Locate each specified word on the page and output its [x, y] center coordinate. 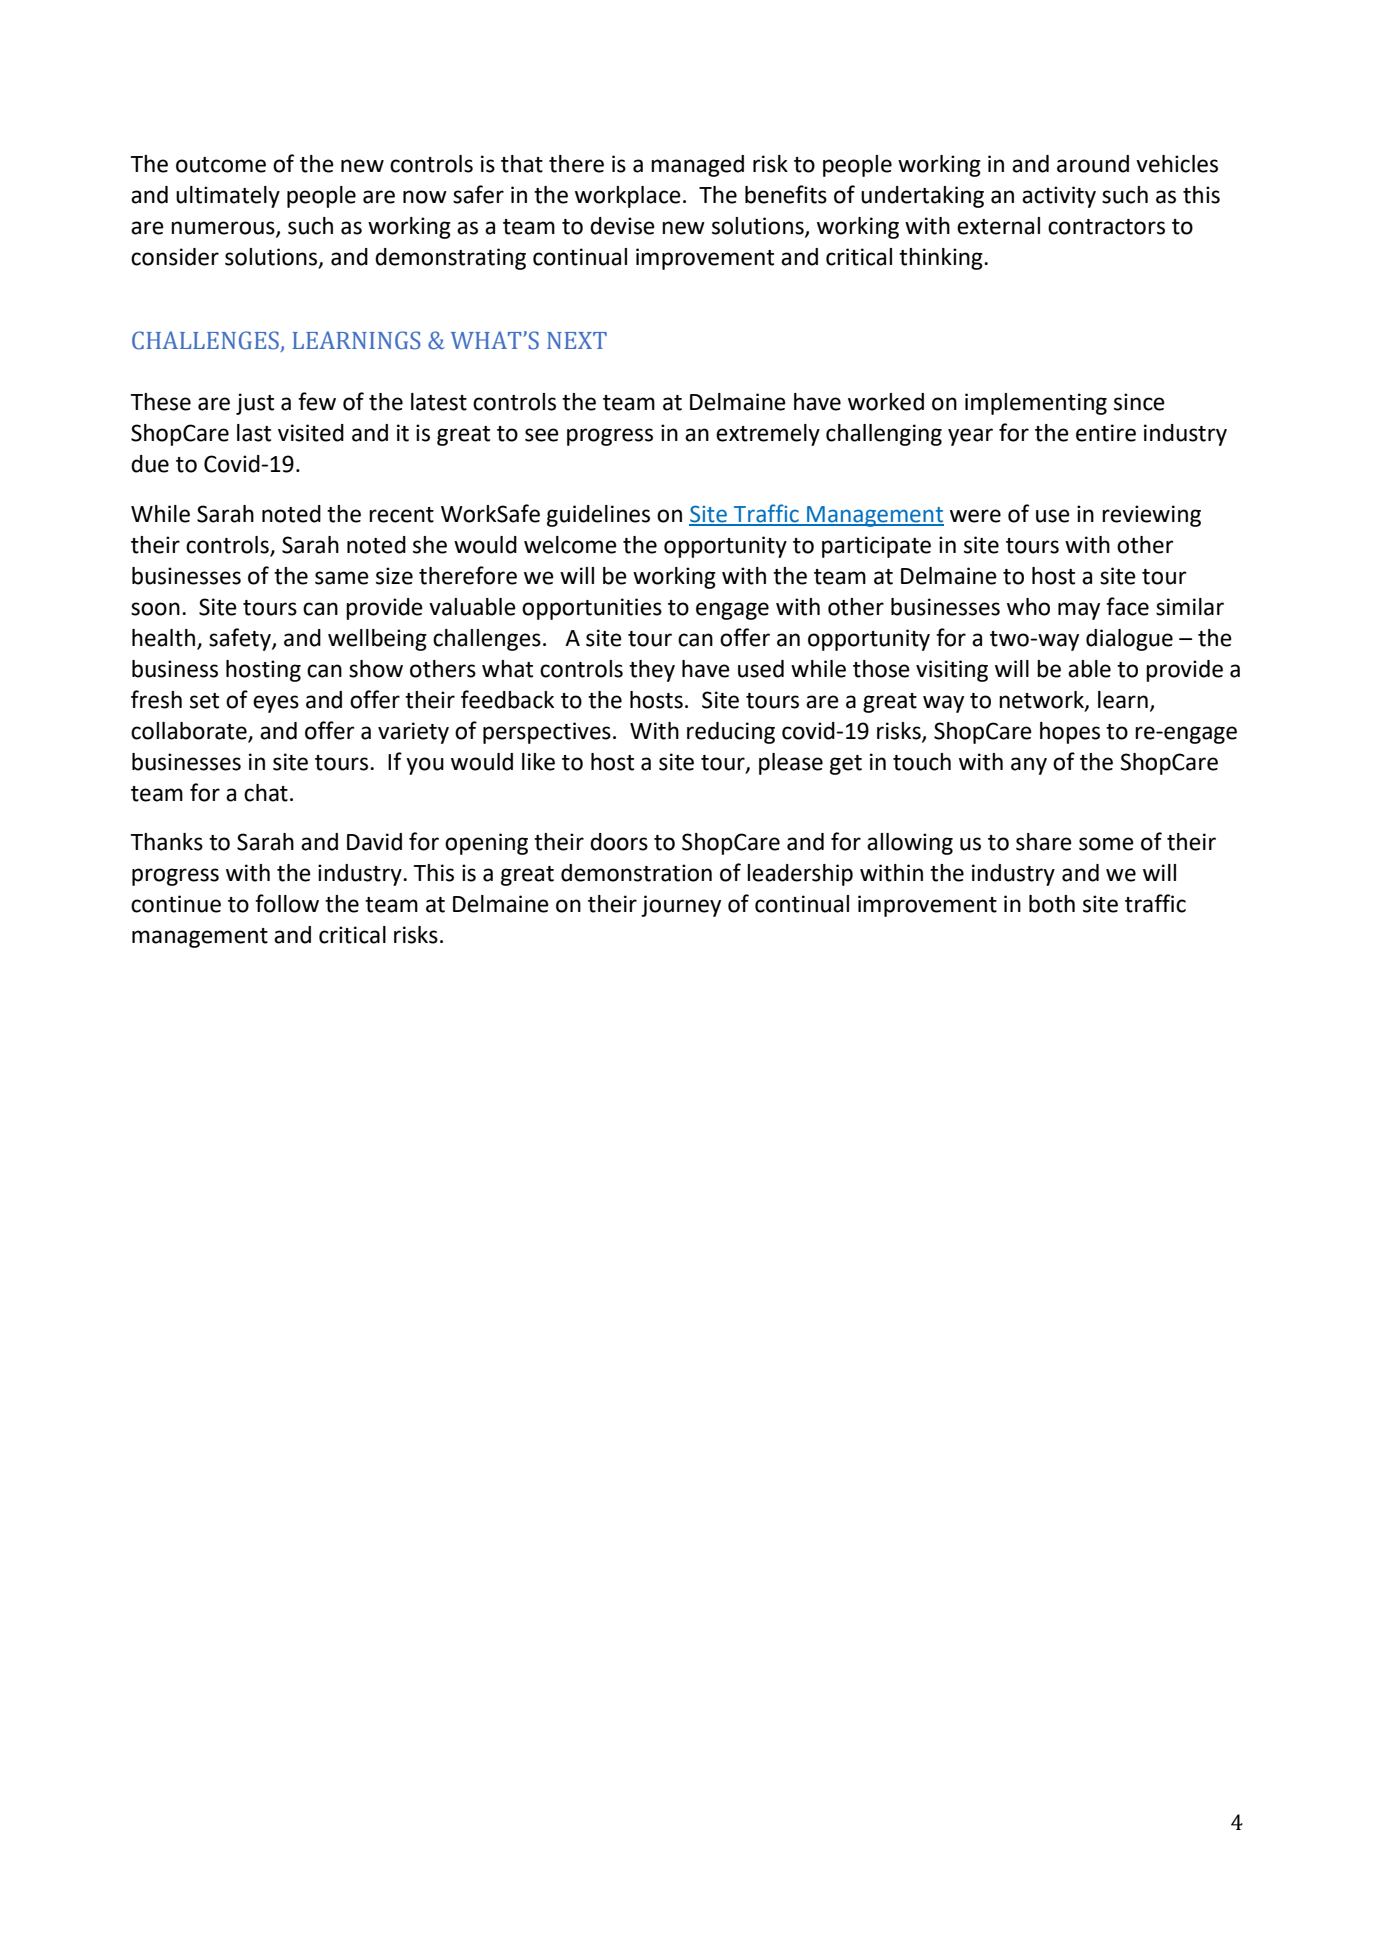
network [1042, 700]
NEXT [577, 340]
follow [287, 903]
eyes [276, 704]
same [342, 578]
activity [1059, 197]
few [317, 401]
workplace [628, 197]
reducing [731, 733]
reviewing [1151, 516]
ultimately [228, 197]
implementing [1036, 404]
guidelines [598, 516]
